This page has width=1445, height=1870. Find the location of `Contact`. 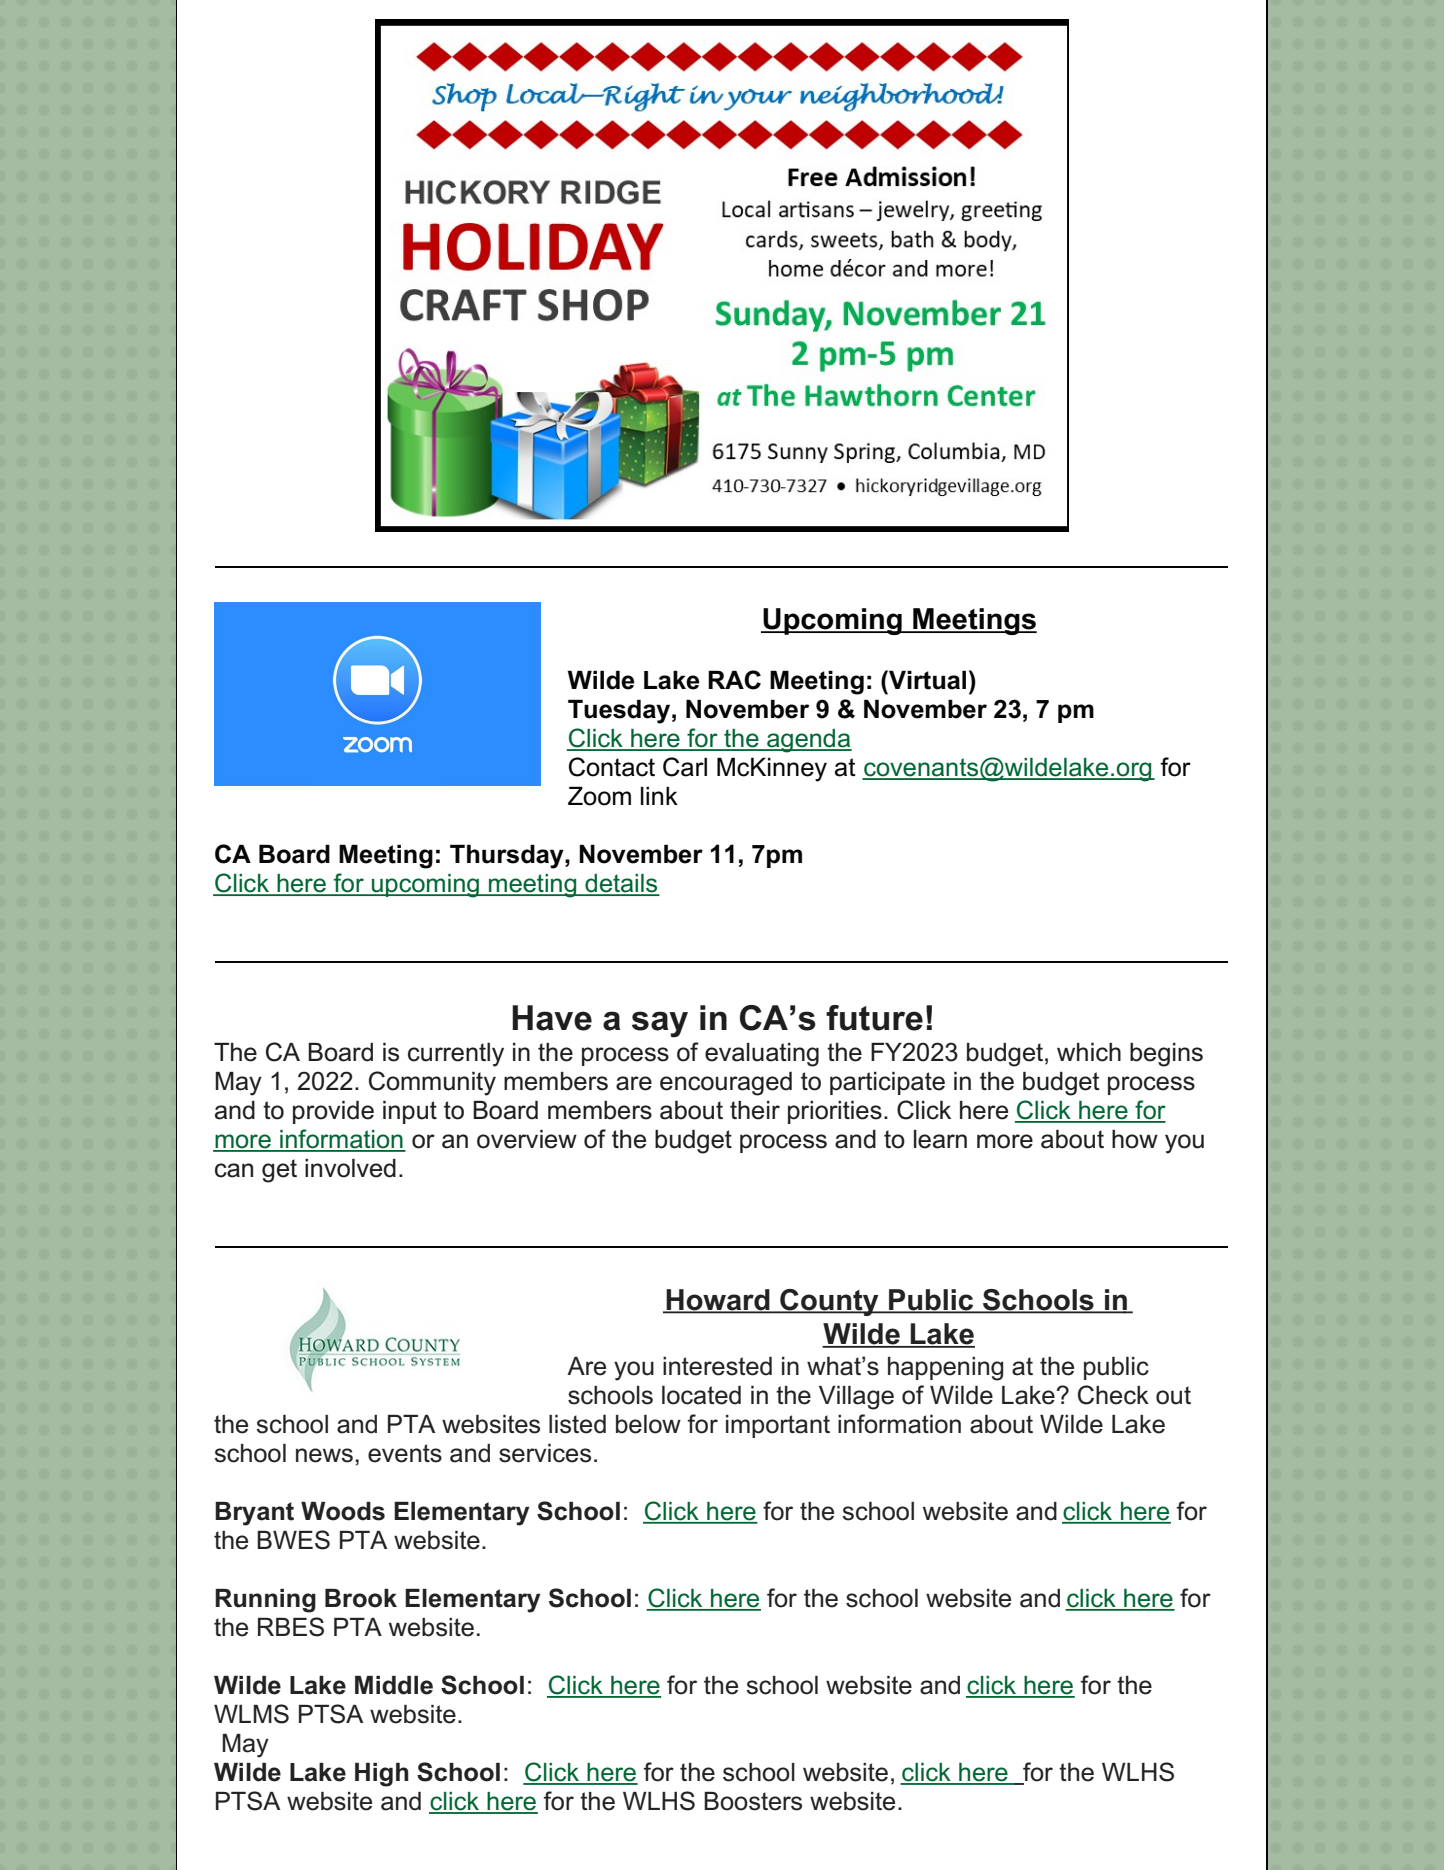

Contact is located at coordinates (612, 767).
